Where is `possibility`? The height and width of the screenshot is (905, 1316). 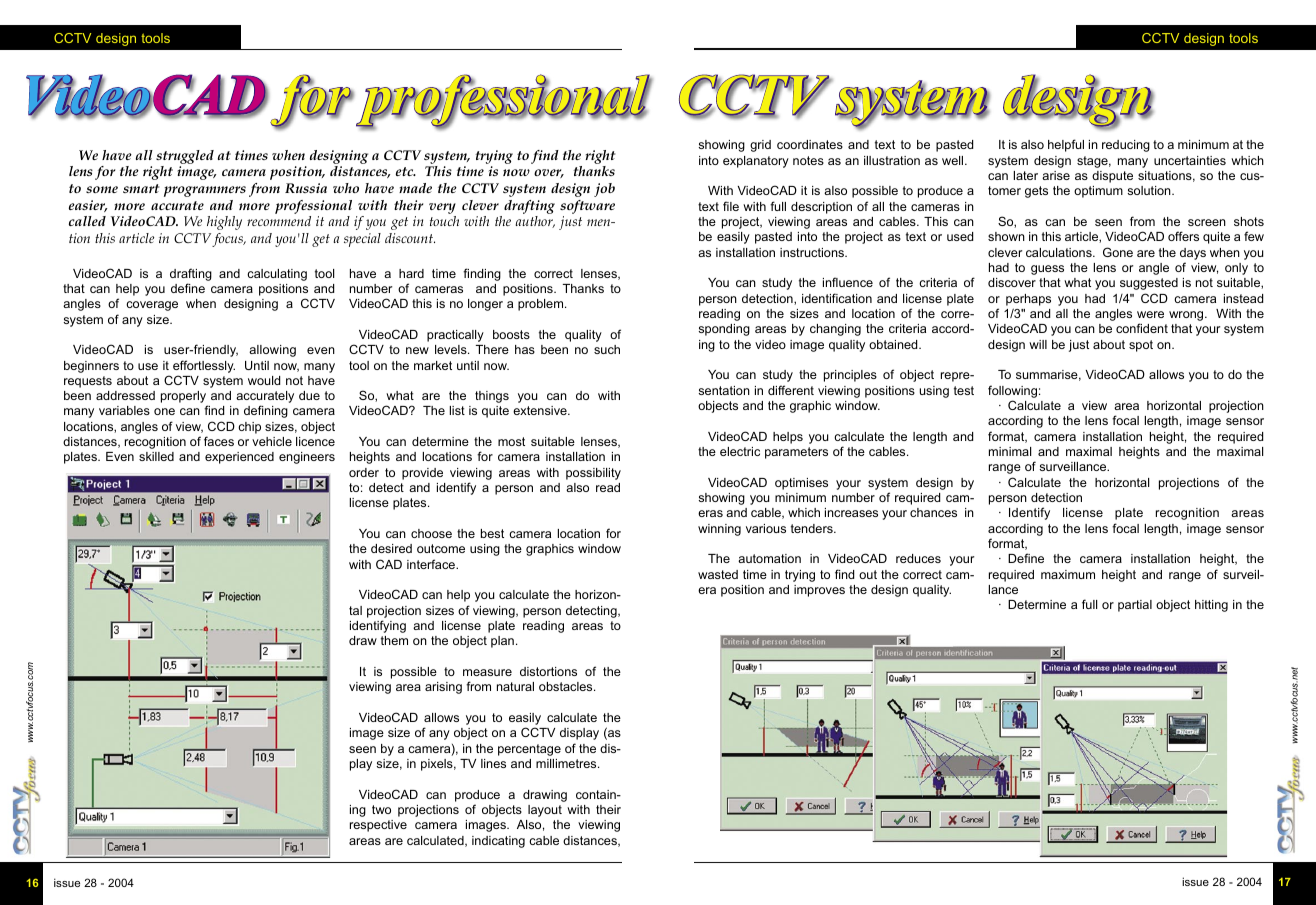
possibility is located at coordinates (593, 474).
